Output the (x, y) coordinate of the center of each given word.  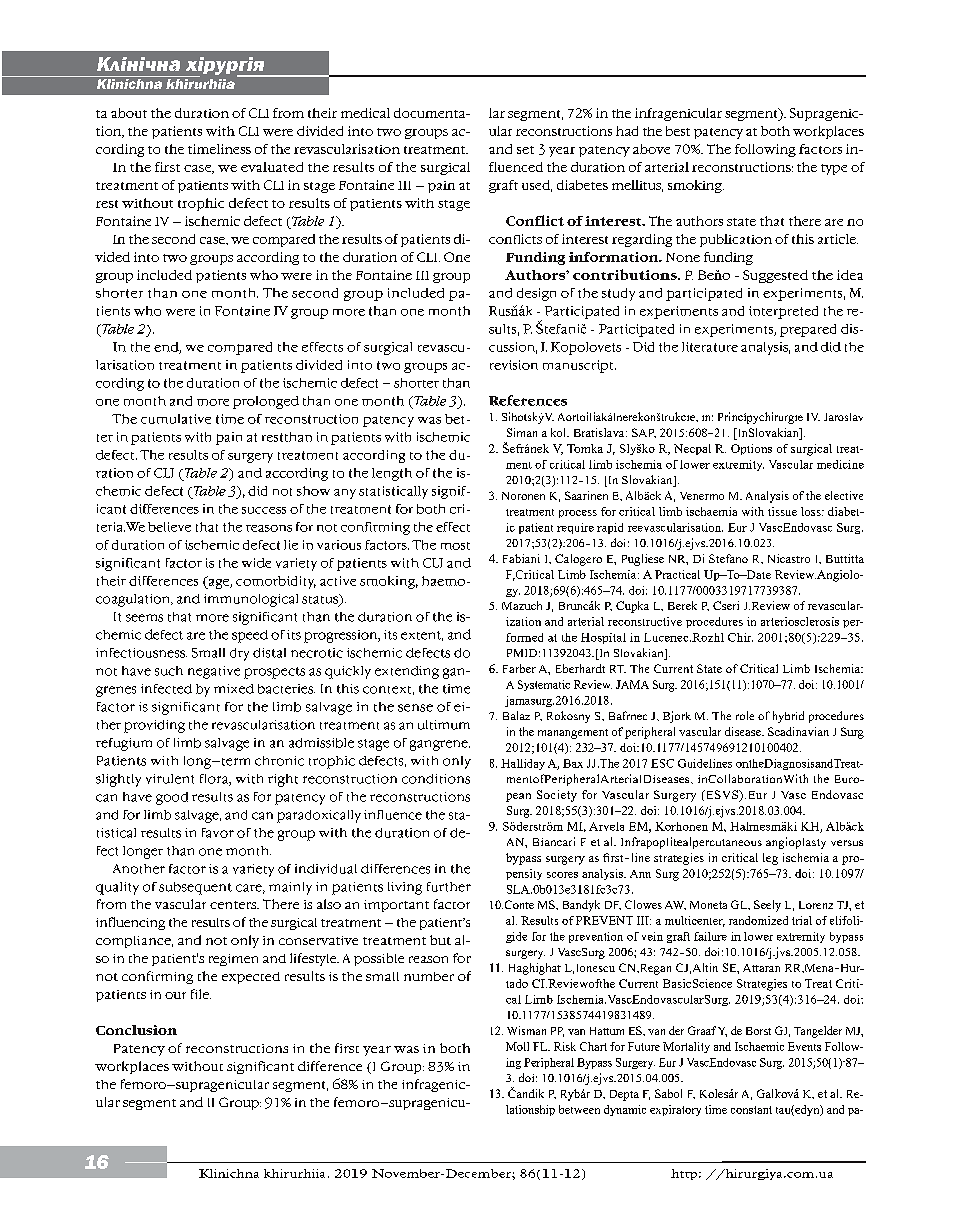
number (429, 976)
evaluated (272, 167)
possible (379, 959)
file (201, 994)
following (765, 150)
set (525, 150)
